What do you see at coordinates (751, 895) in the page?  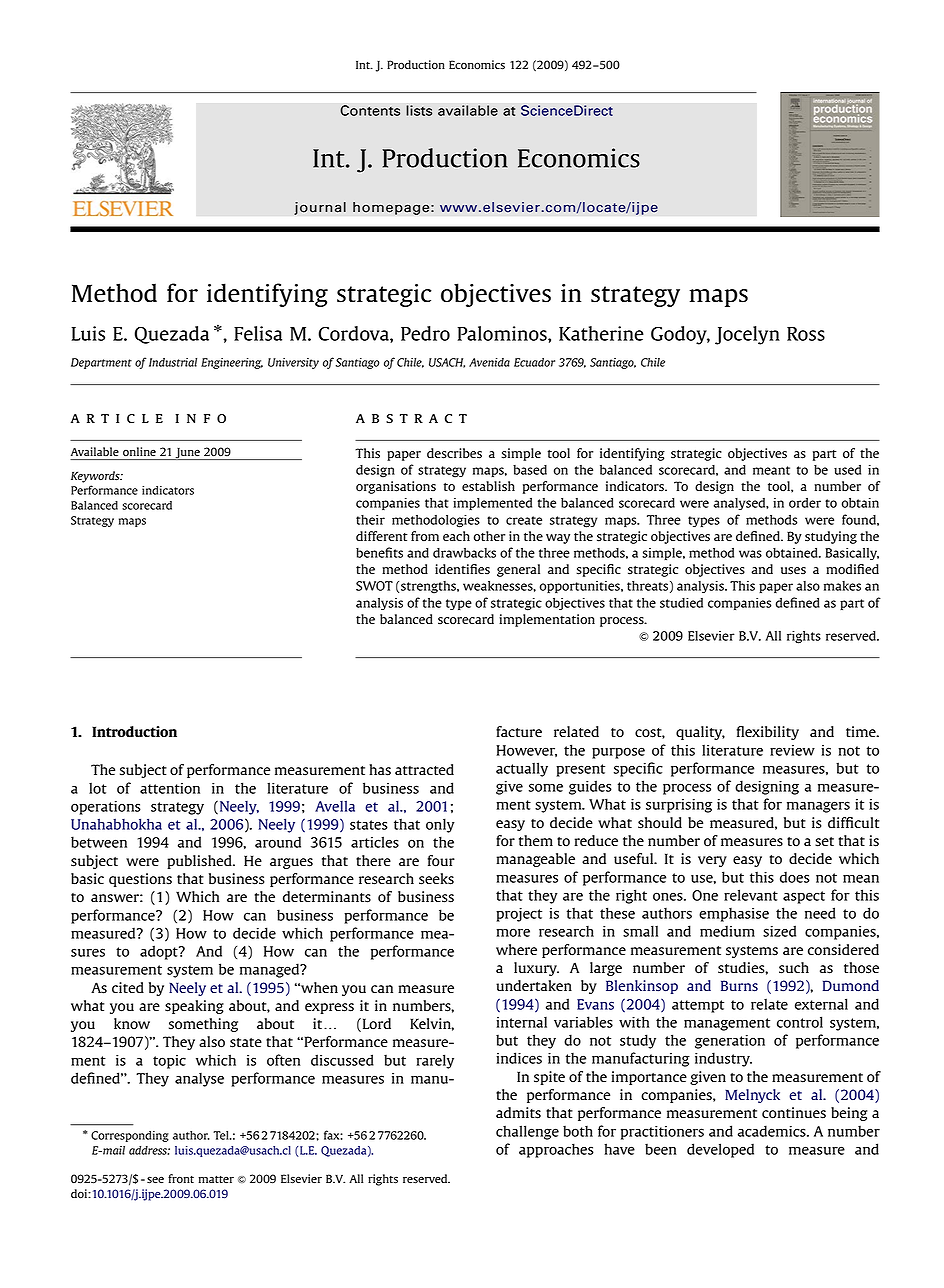 I see `relevant` at bounding box center [751, 895].
